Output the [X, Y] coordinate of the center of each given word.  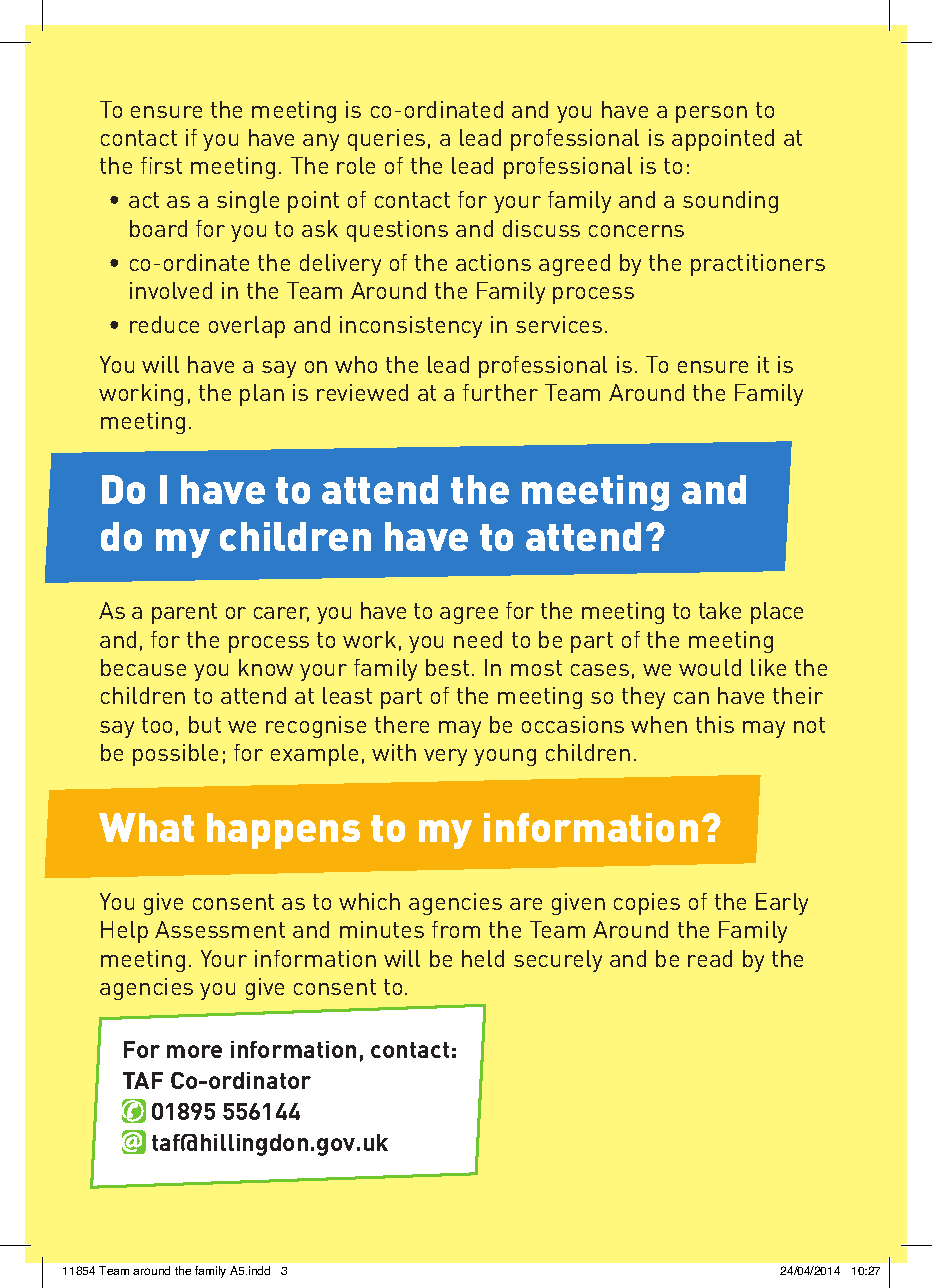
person [711, 114]
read [710, 958]
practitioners [758, 265]
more [194, 1051]
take [720, 610]
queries [386, 140]
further [500, 392]
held [483, 958]
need [478, 639]
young [505, 757]
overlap [247, 327]
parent [184, 613]
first [161, 165]
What [146, 827]
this [715, 724]
